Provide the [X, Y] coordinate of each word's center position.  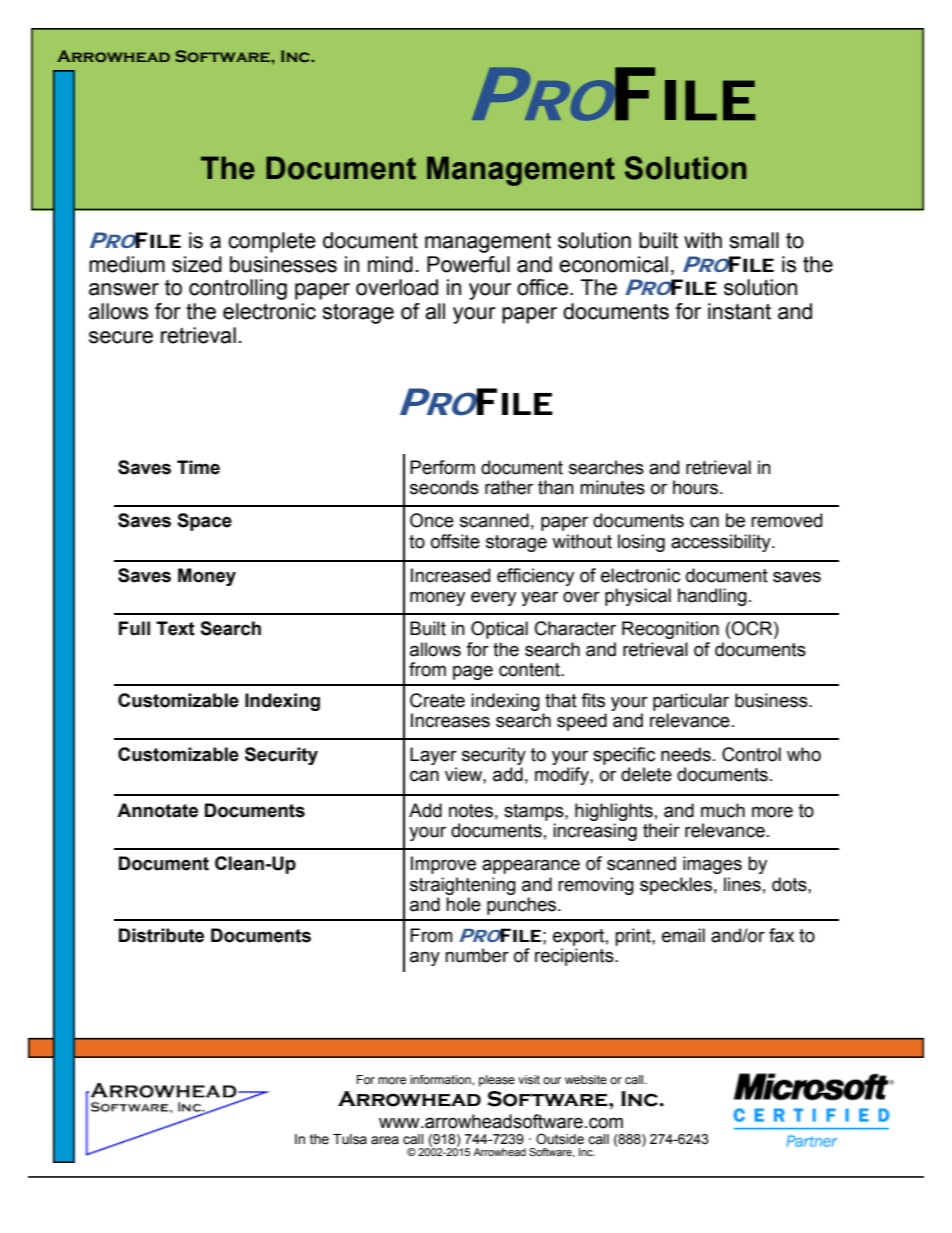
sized [197, 264]
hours [697, 487]
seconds [444, 487]
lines [742, 884]
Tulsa [350, 1139]
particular [691, 702]
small [754, 240]
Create [437, 700]
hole [463, 904]
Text [175, 628]
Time [198, 467]
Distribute [161, 935]
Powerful [468, 264]
